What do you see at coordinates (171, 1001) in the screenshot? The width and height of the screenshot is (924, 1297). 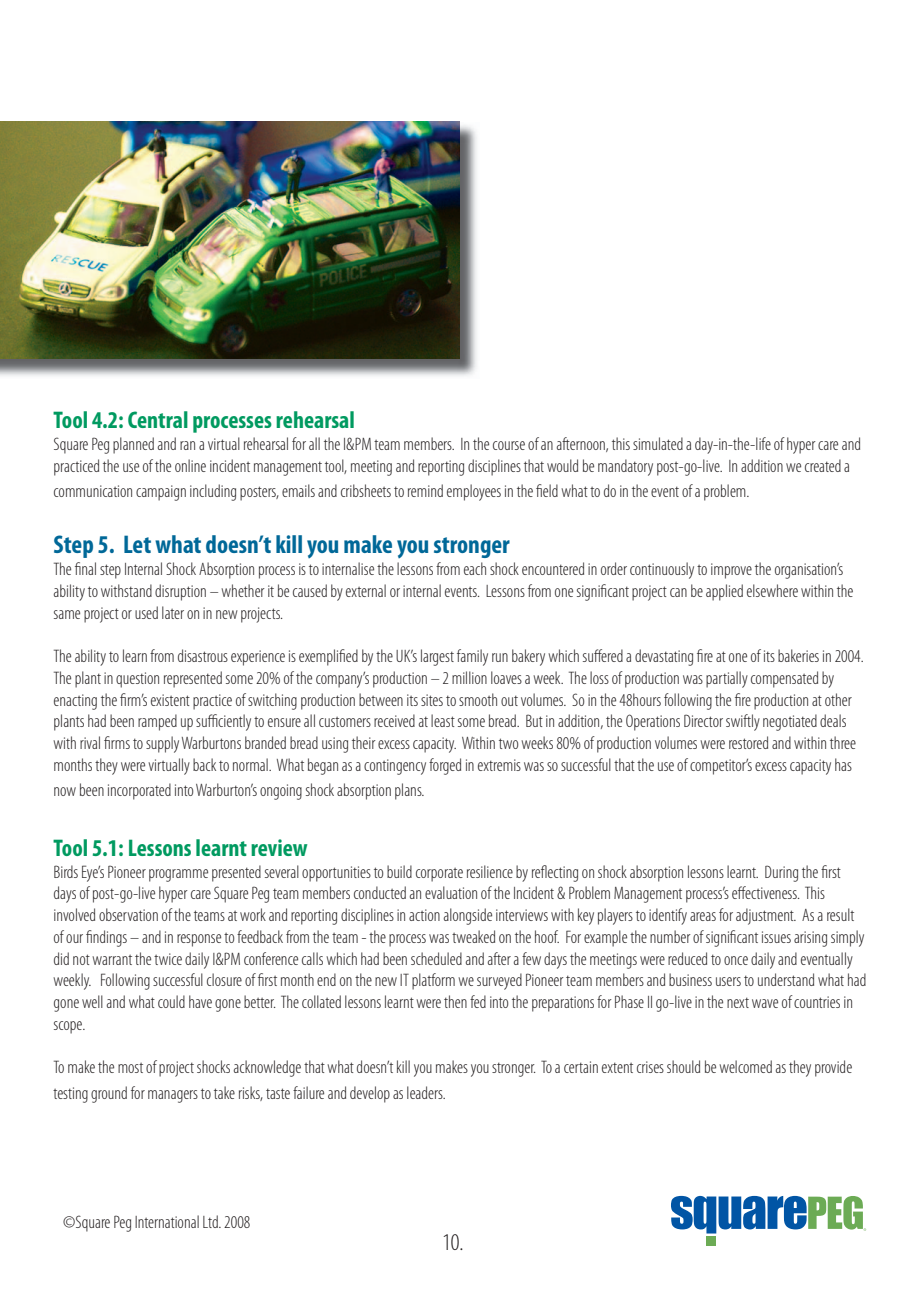 I see `could` at bounding box center [171, 1001].
